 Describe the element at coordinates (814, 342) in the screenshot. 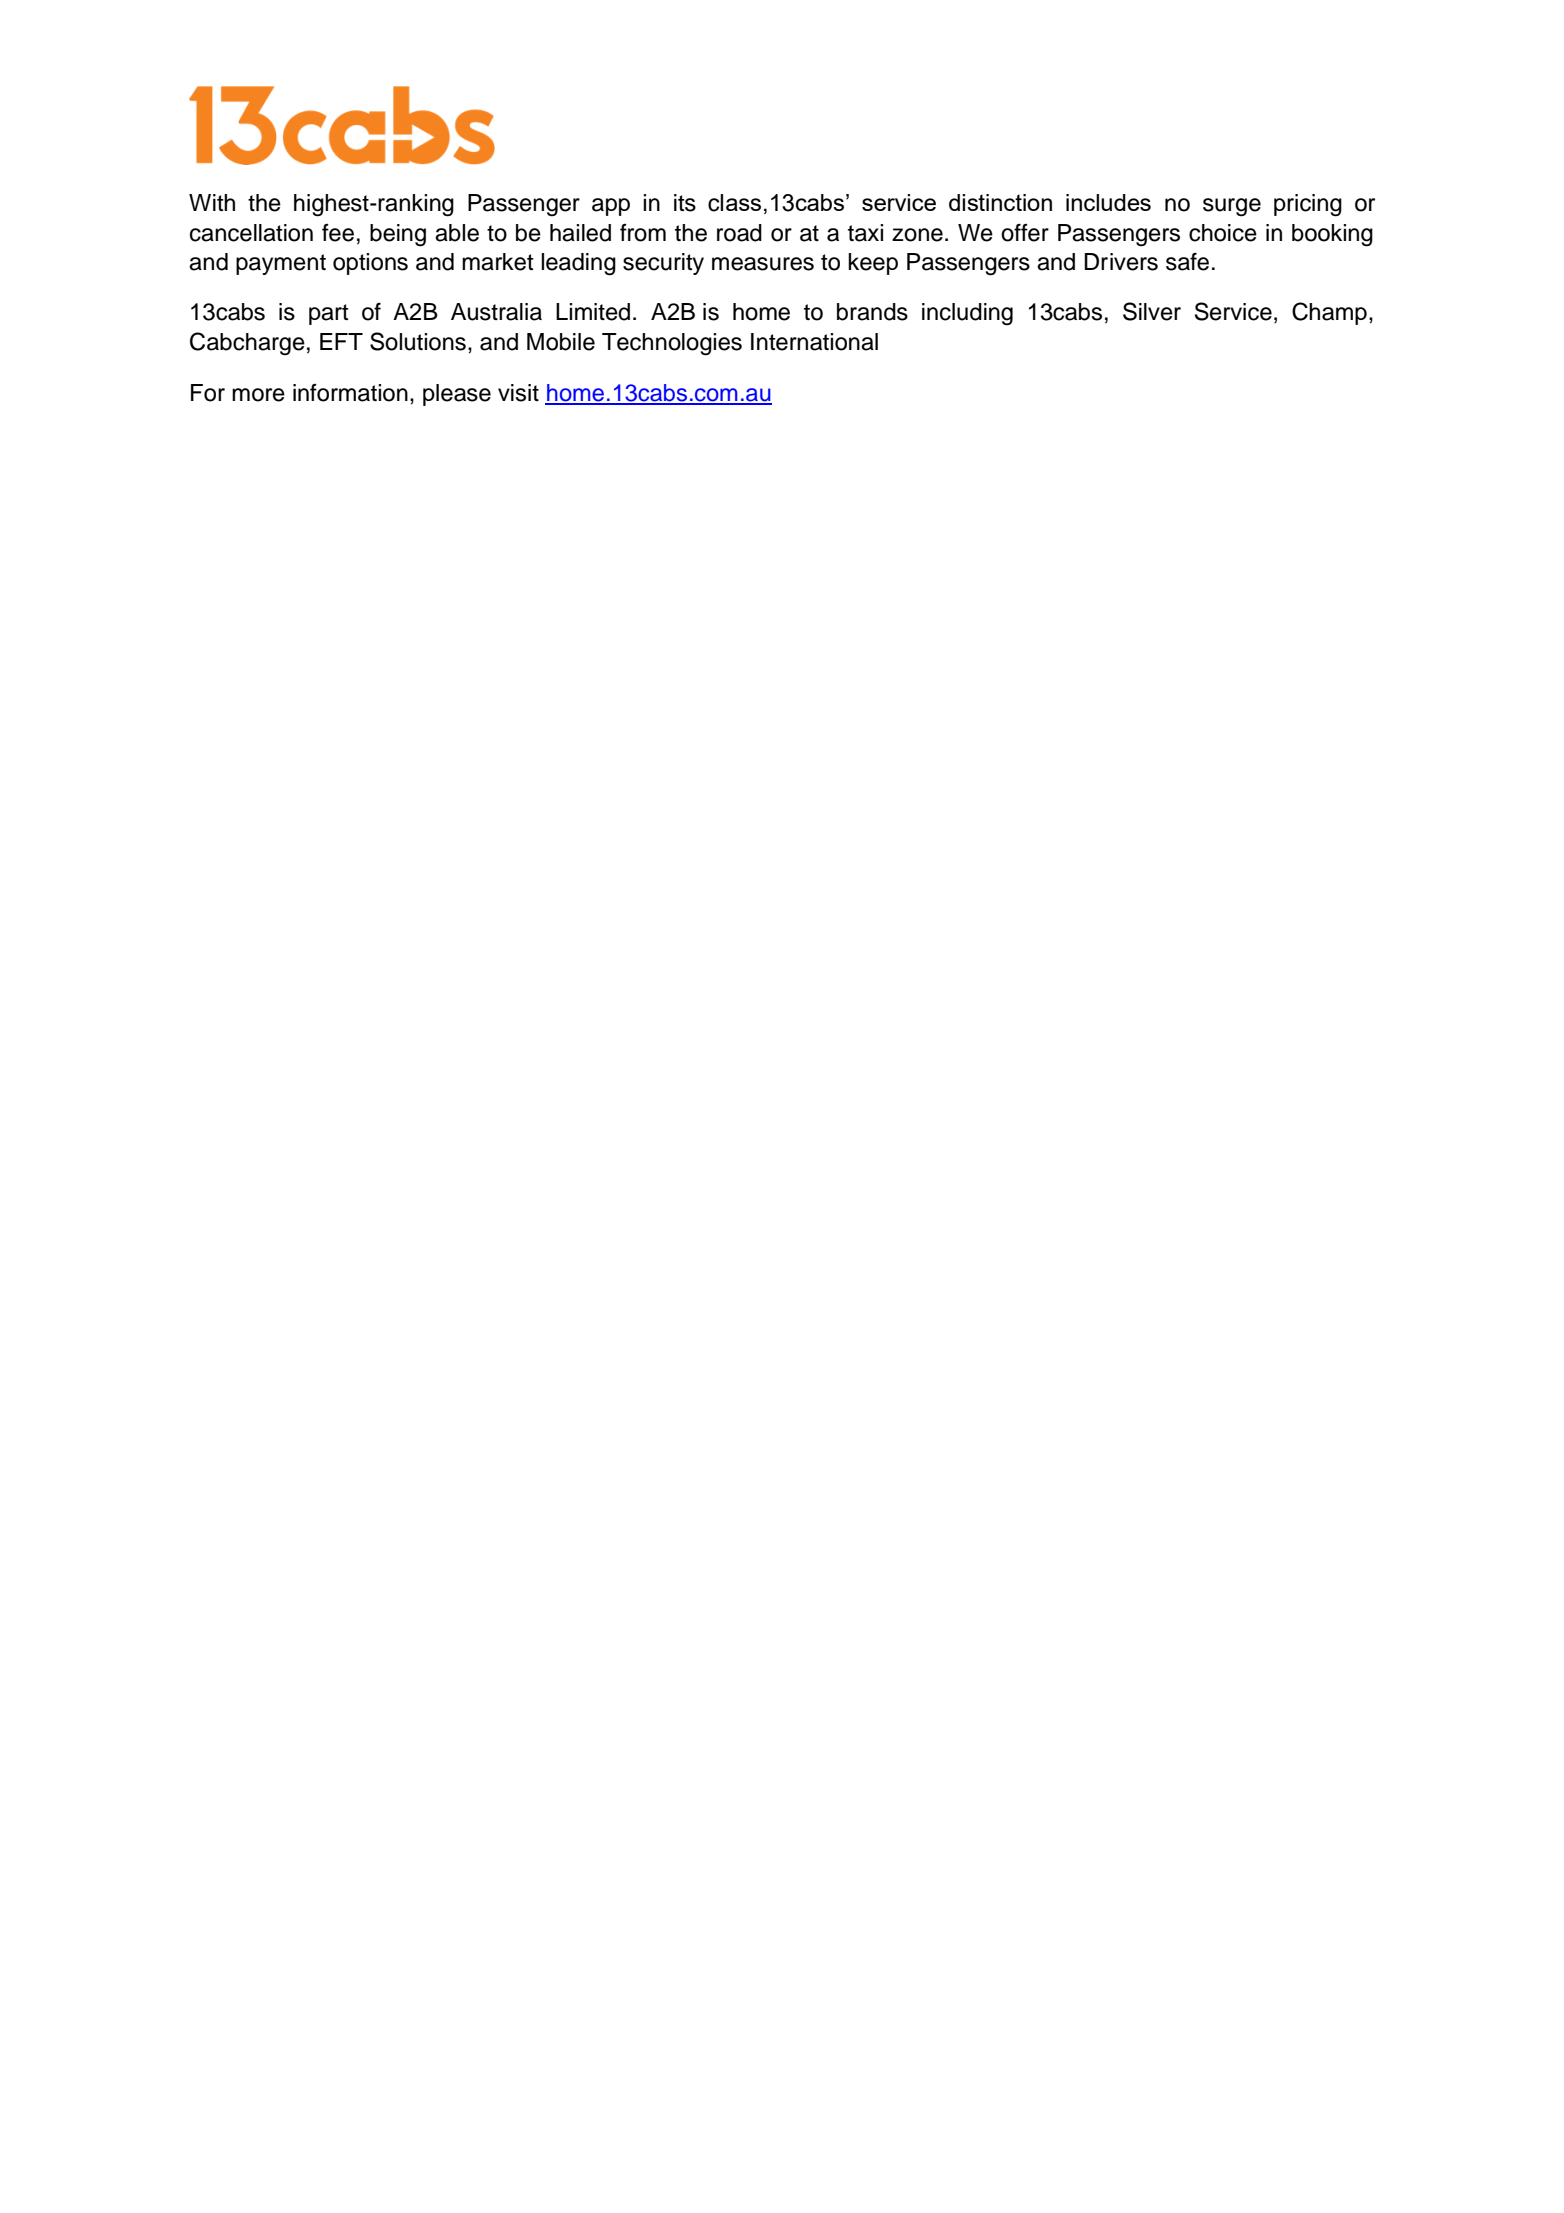

I see `International` at that location.
